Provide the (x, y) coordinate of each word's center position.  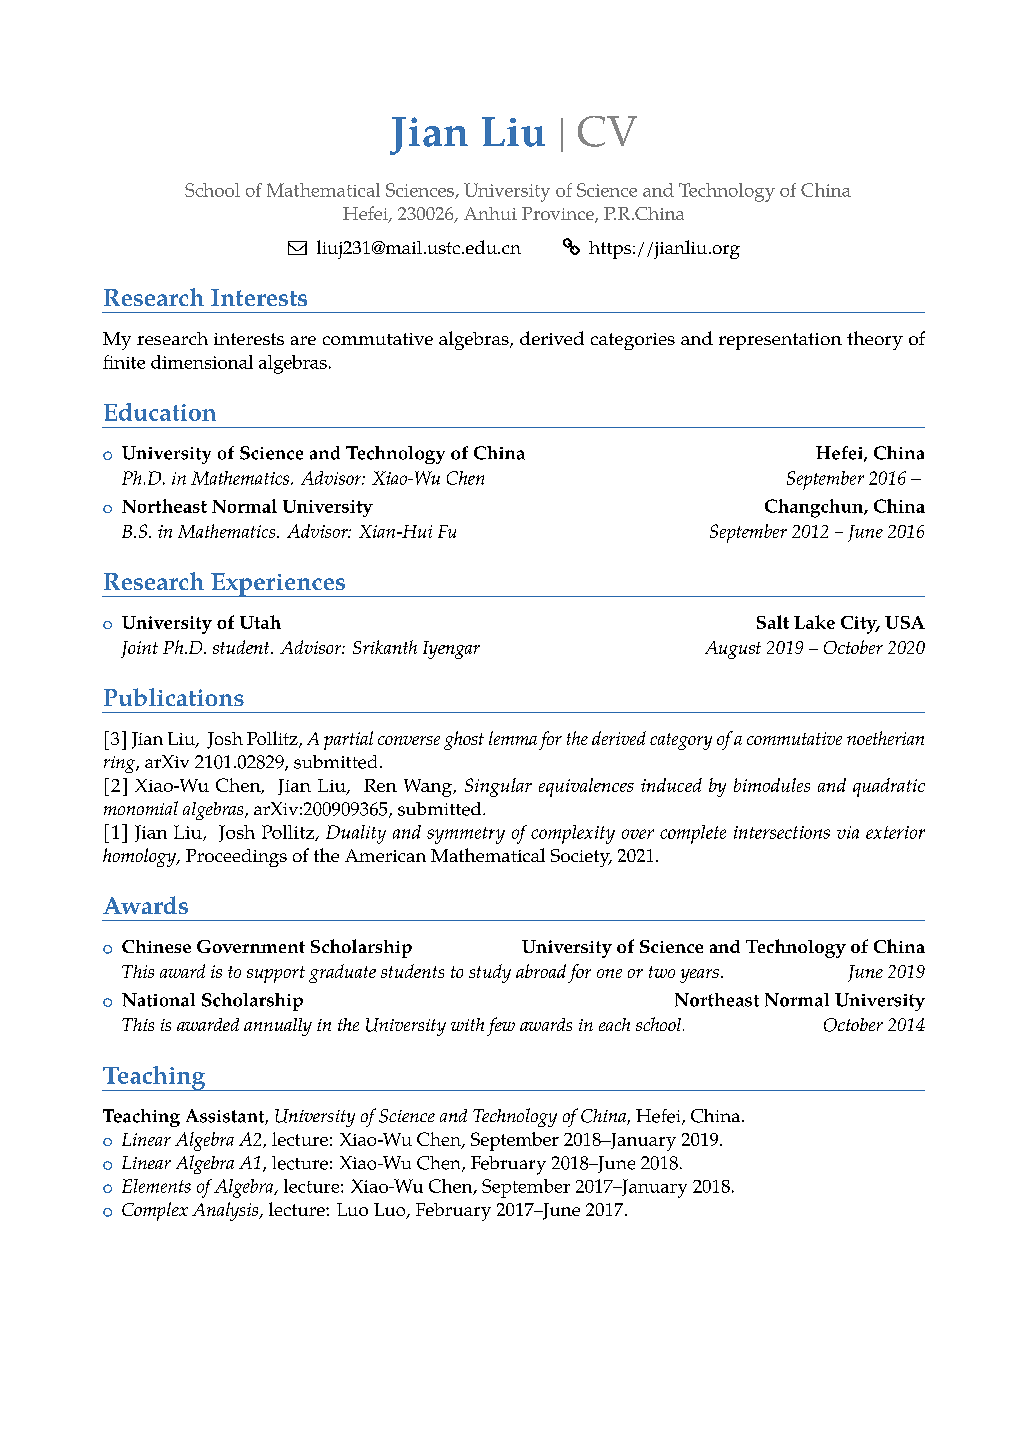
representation (780, 341)
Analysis (226, 1211)
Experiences (278, 585)
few (501, 1026)
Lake (814, 622)
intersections (782, 832)
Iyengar (451, 650)
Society (581, 858)
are (303, 340)
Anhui (490, 213)
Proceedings (236, 858)
